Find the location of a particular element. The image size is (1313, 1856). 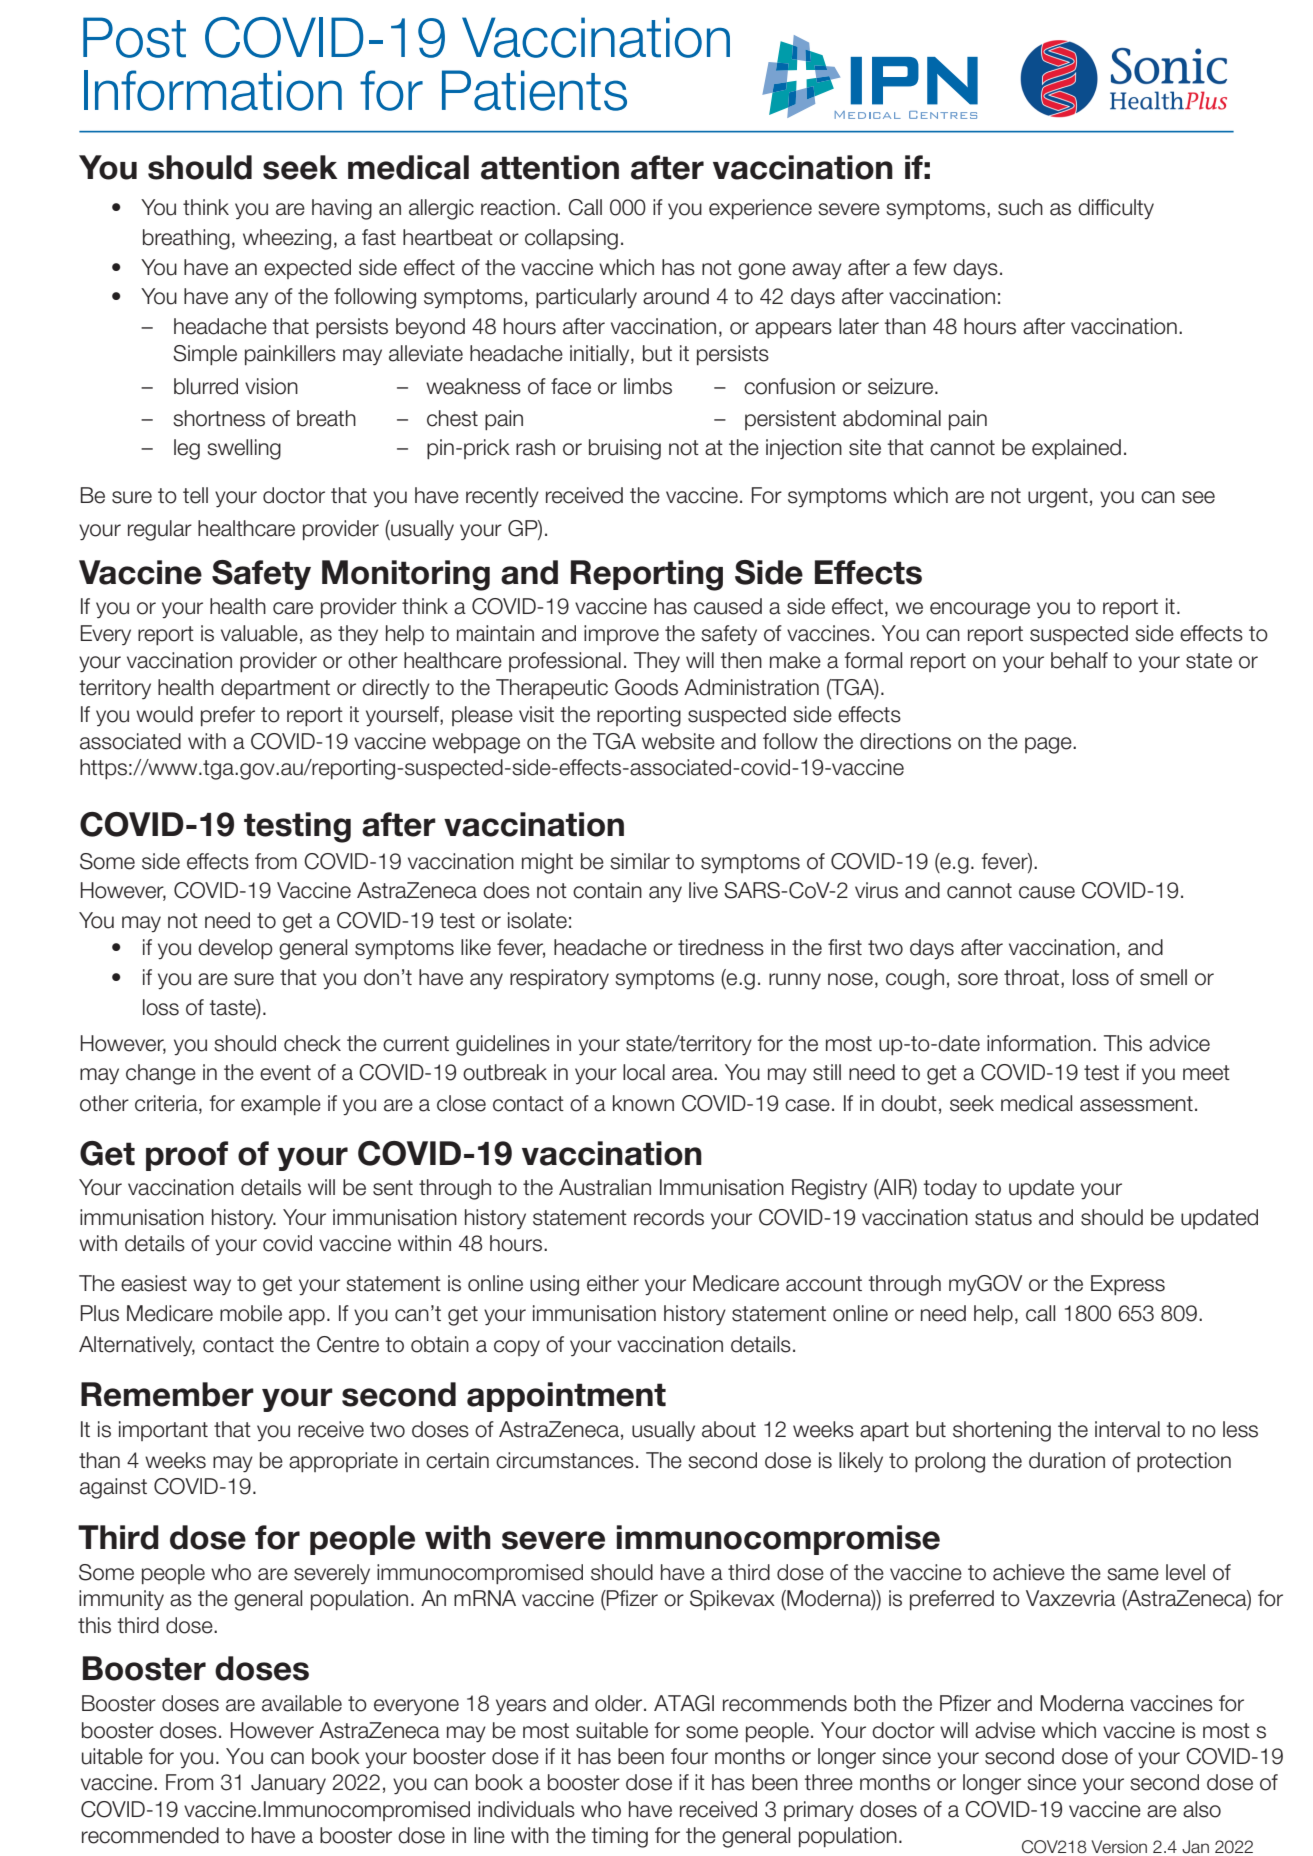

difficulty is located at coordinates (1116, 209).
